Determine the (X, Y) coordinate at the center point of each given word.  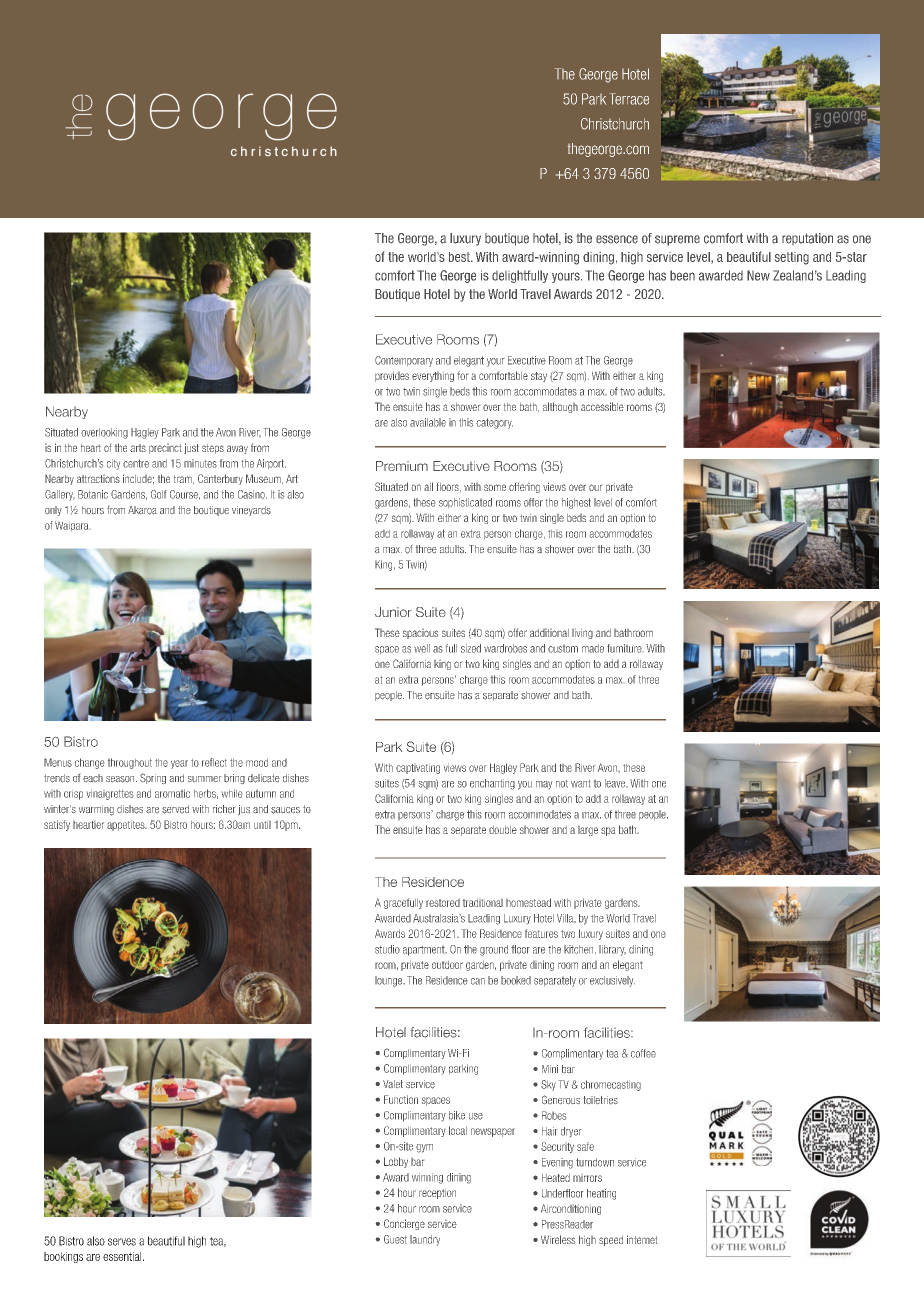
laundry (425, 1240)
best (460, 257)
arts (138, 448)
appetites (127, 826)
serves (122, 1242)
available (428, 422)
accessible (602, 406)
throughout (130, 763)
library (612, 950)
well (422, 648)
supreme (677, 240)
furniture (624, 648)
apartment (425, 951)
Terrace (629, 99)
